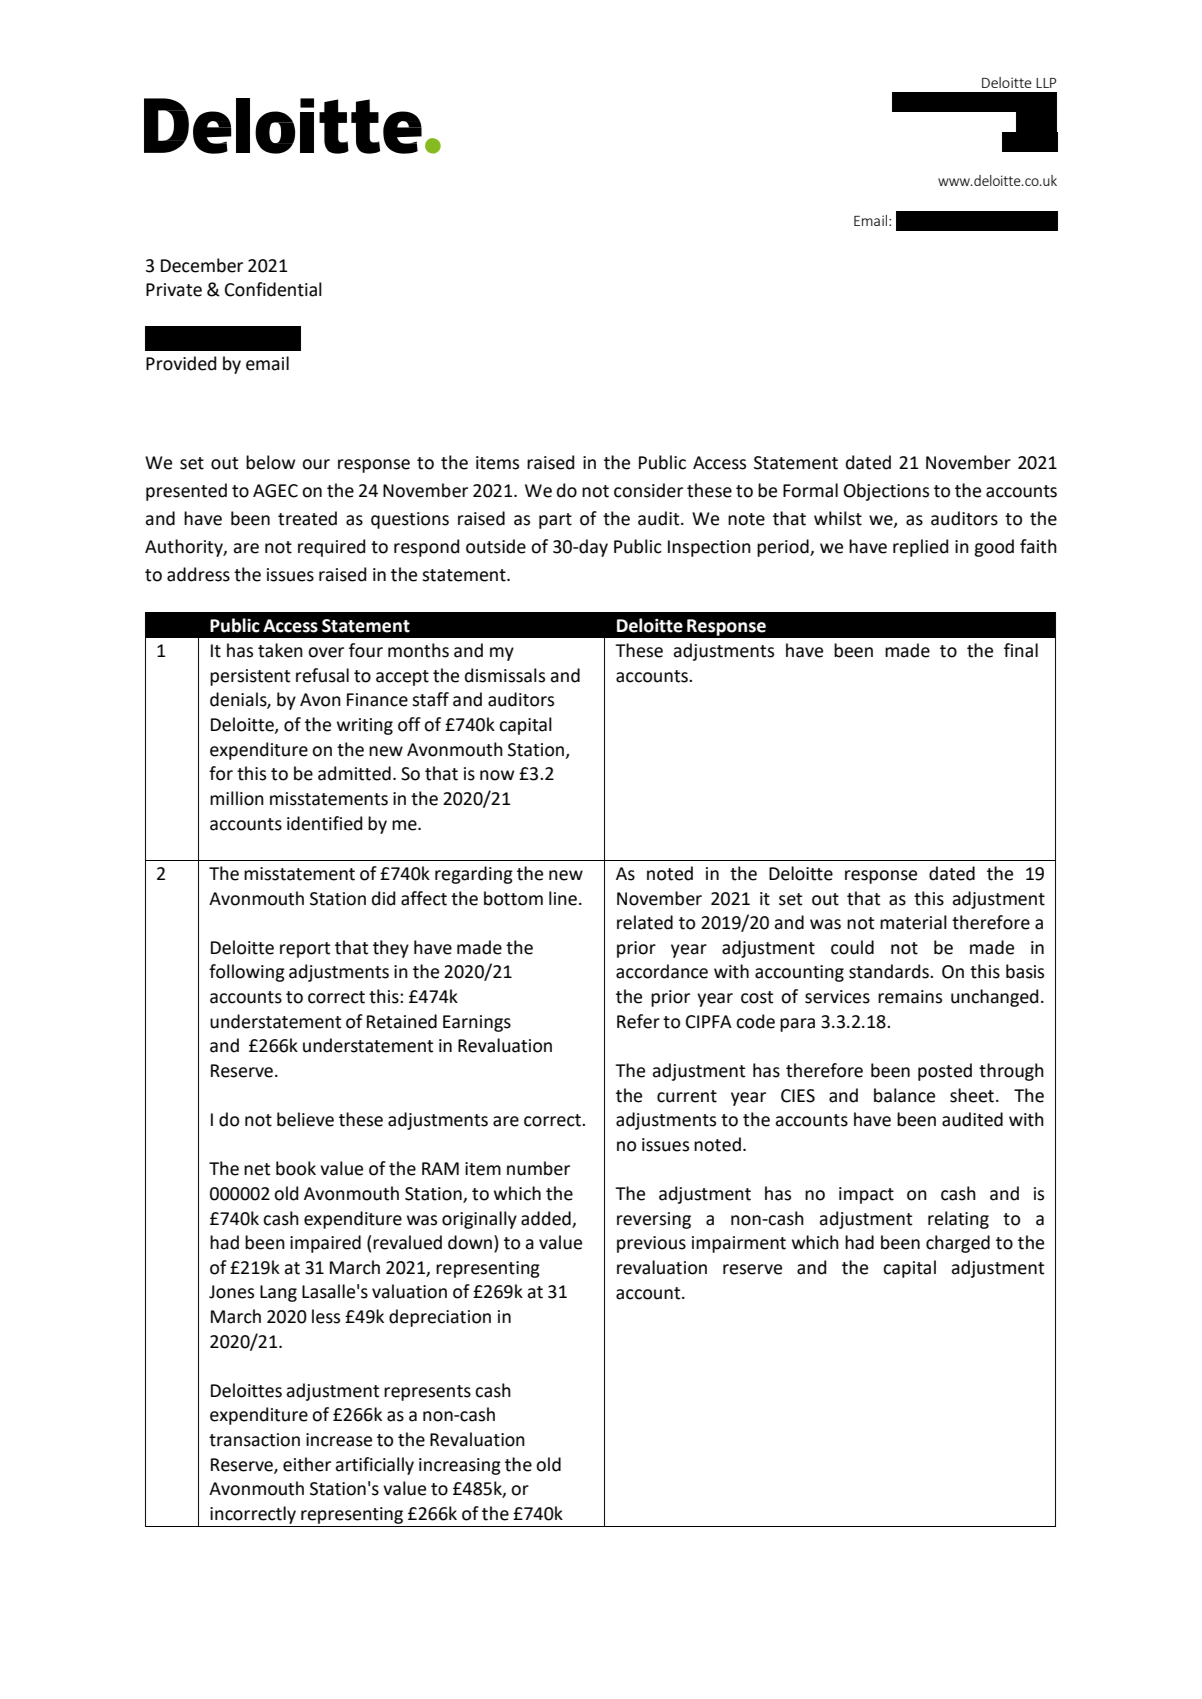  Describe the element at coordinates (1021, 650) in the screenshot. I see `final` at that location.
